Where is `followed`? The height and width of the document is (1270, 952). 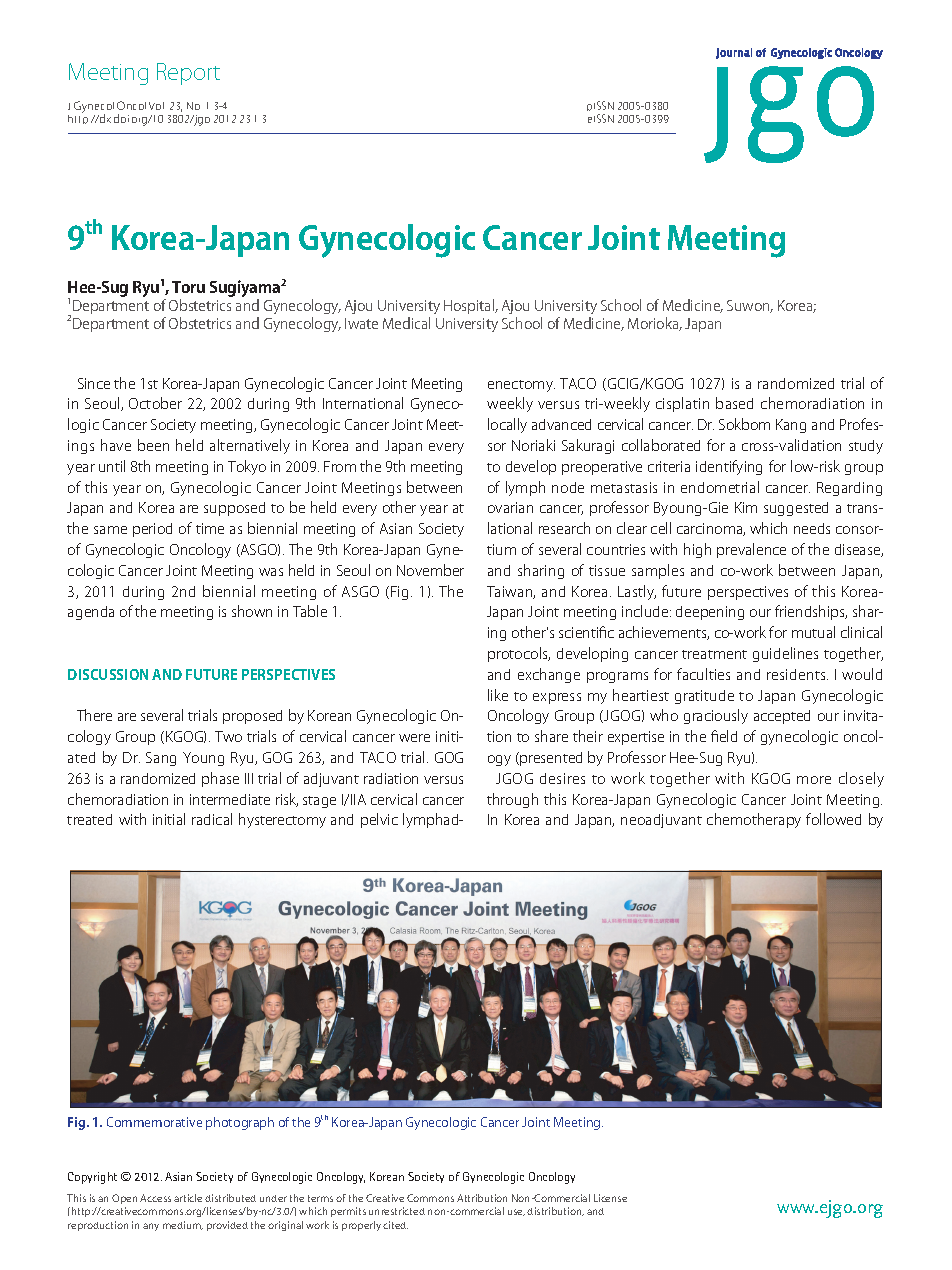
followed is located at coordinates (833, 819).
